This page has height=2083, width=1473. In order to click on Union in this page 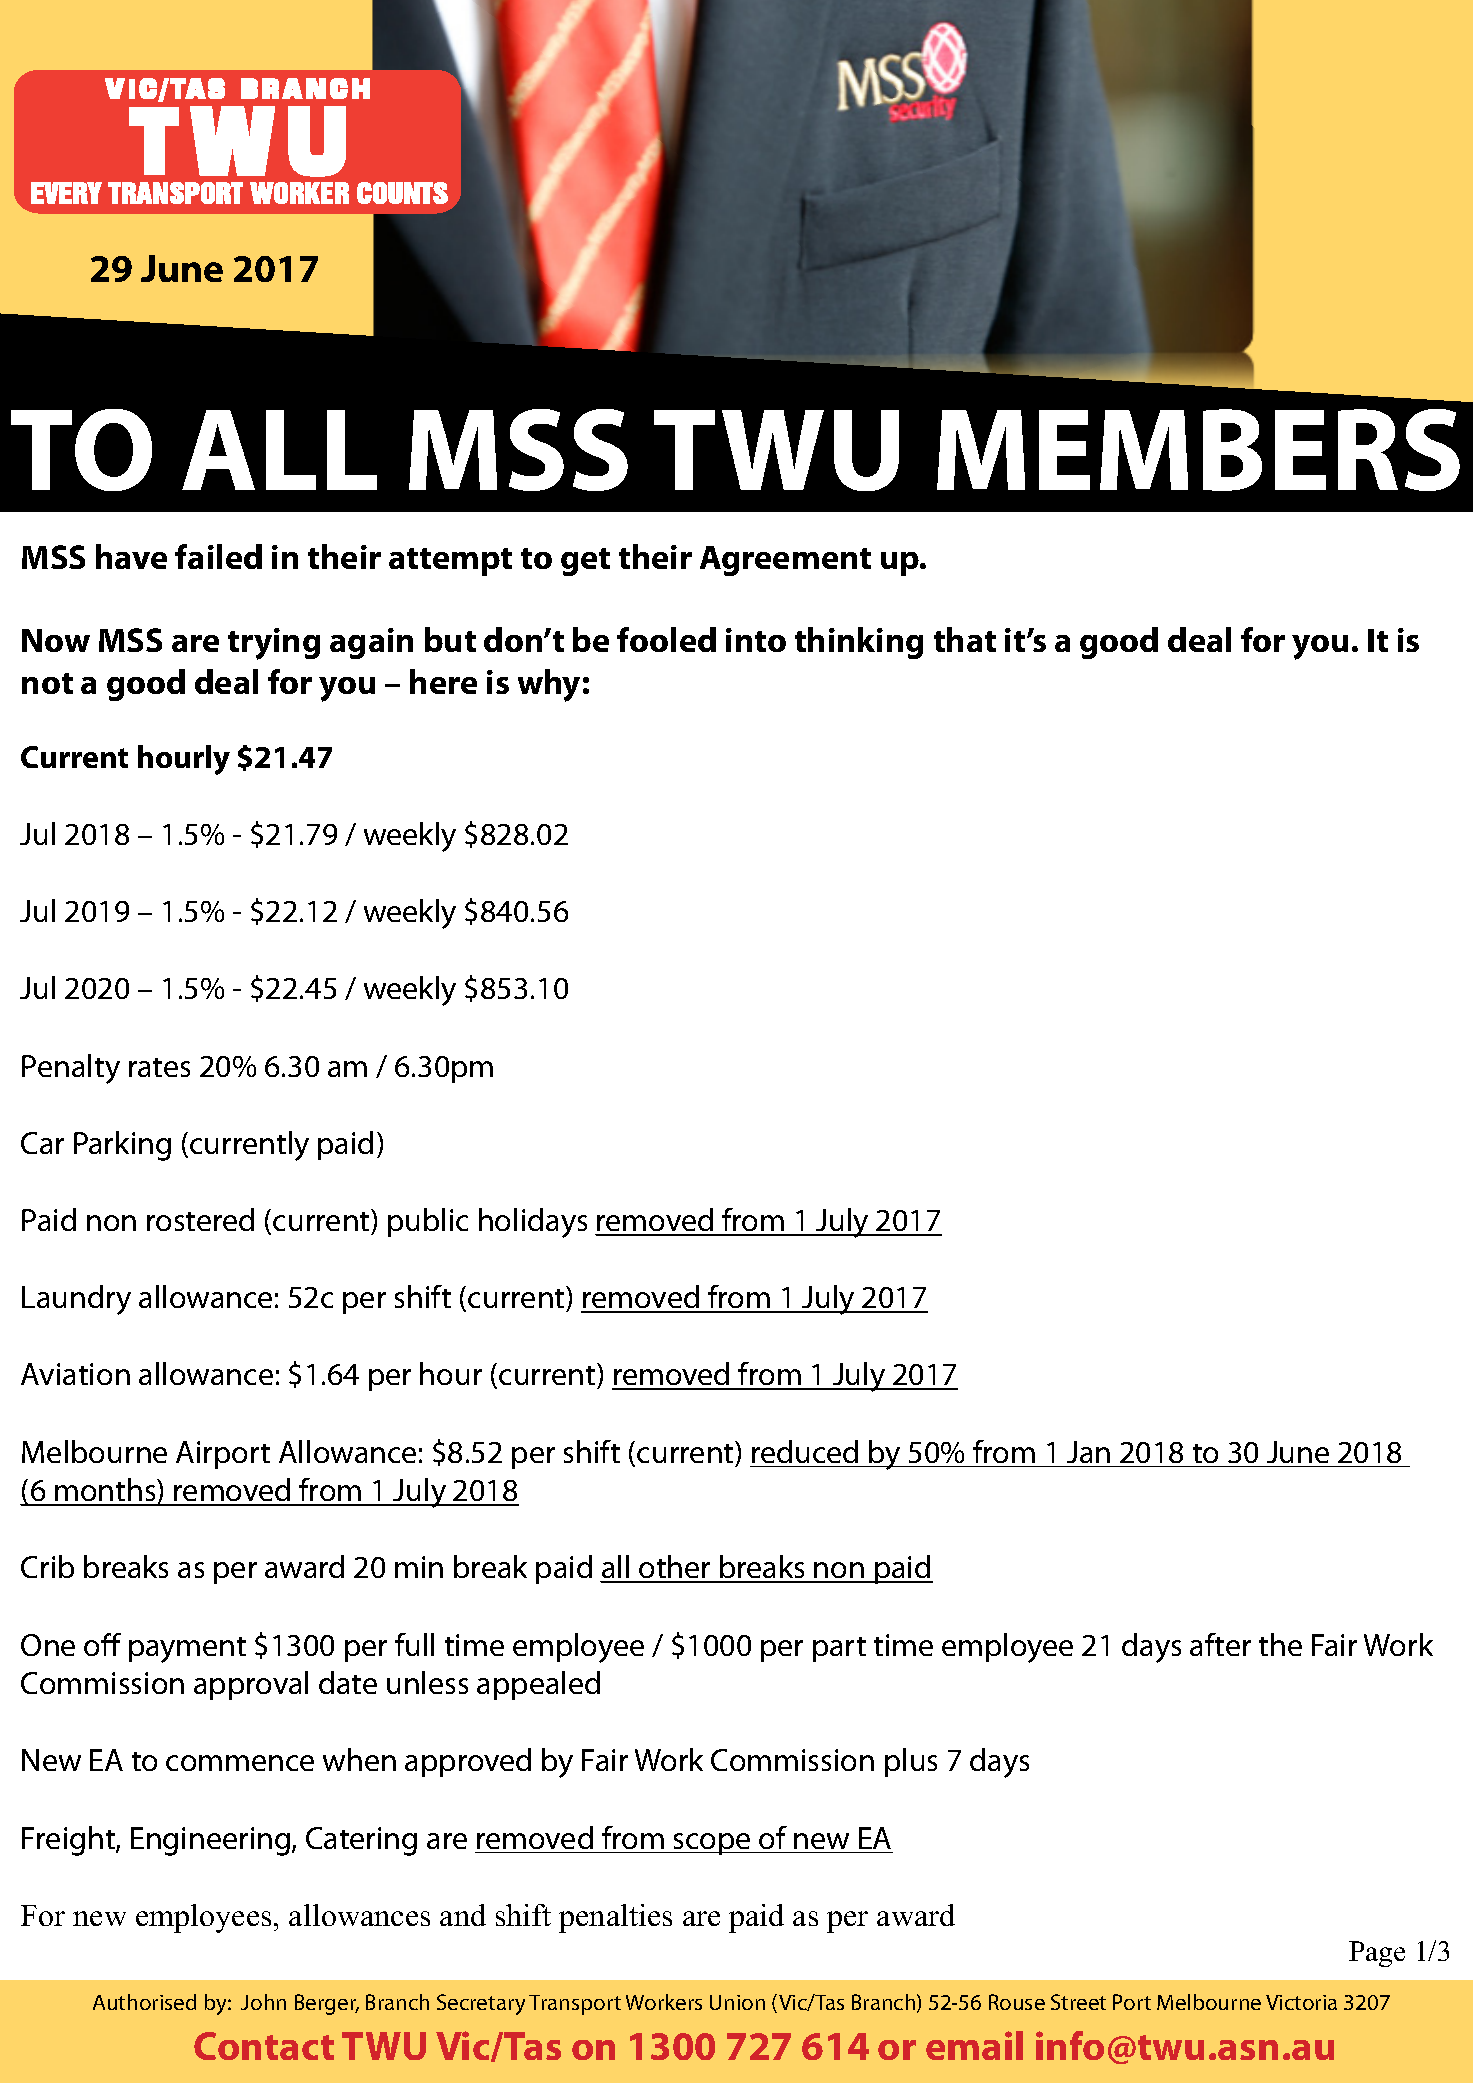, I will do `click(737, 2002)`.
